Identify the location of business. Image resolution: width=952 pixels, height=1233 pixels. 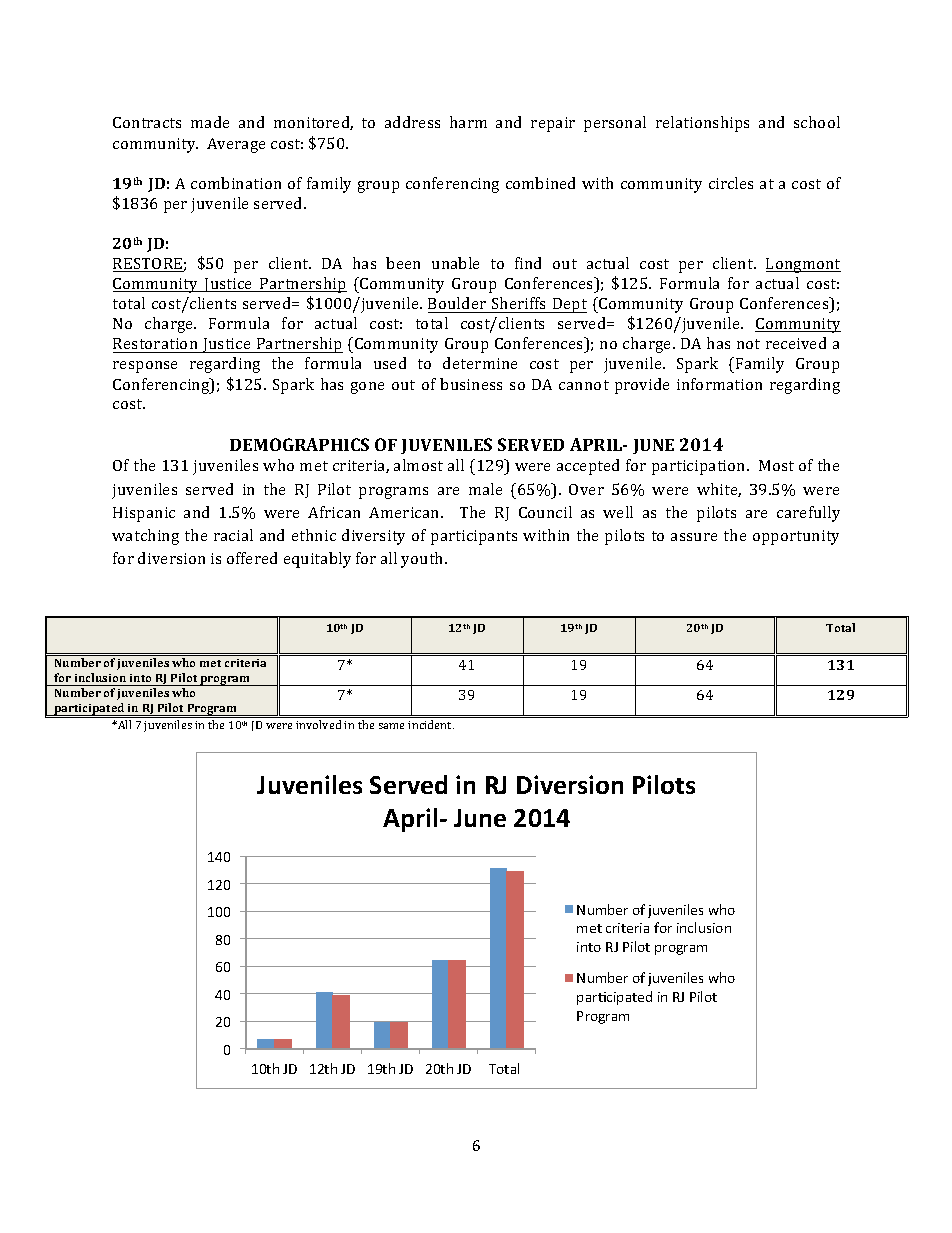
(471, 384).
